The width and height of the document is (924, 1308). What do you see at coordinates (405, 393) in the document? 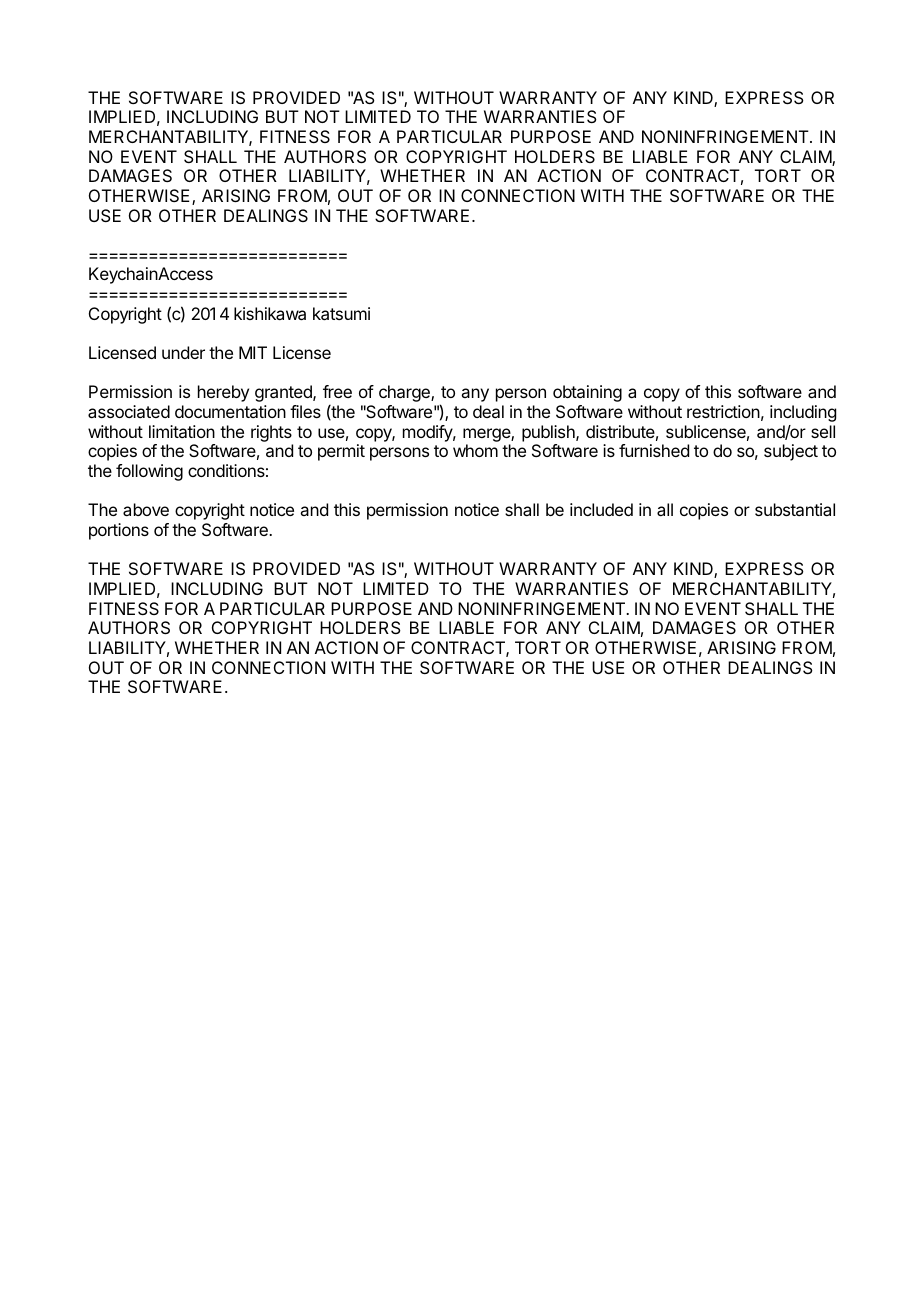
I see `charge` at bounding box center [405, 393].
